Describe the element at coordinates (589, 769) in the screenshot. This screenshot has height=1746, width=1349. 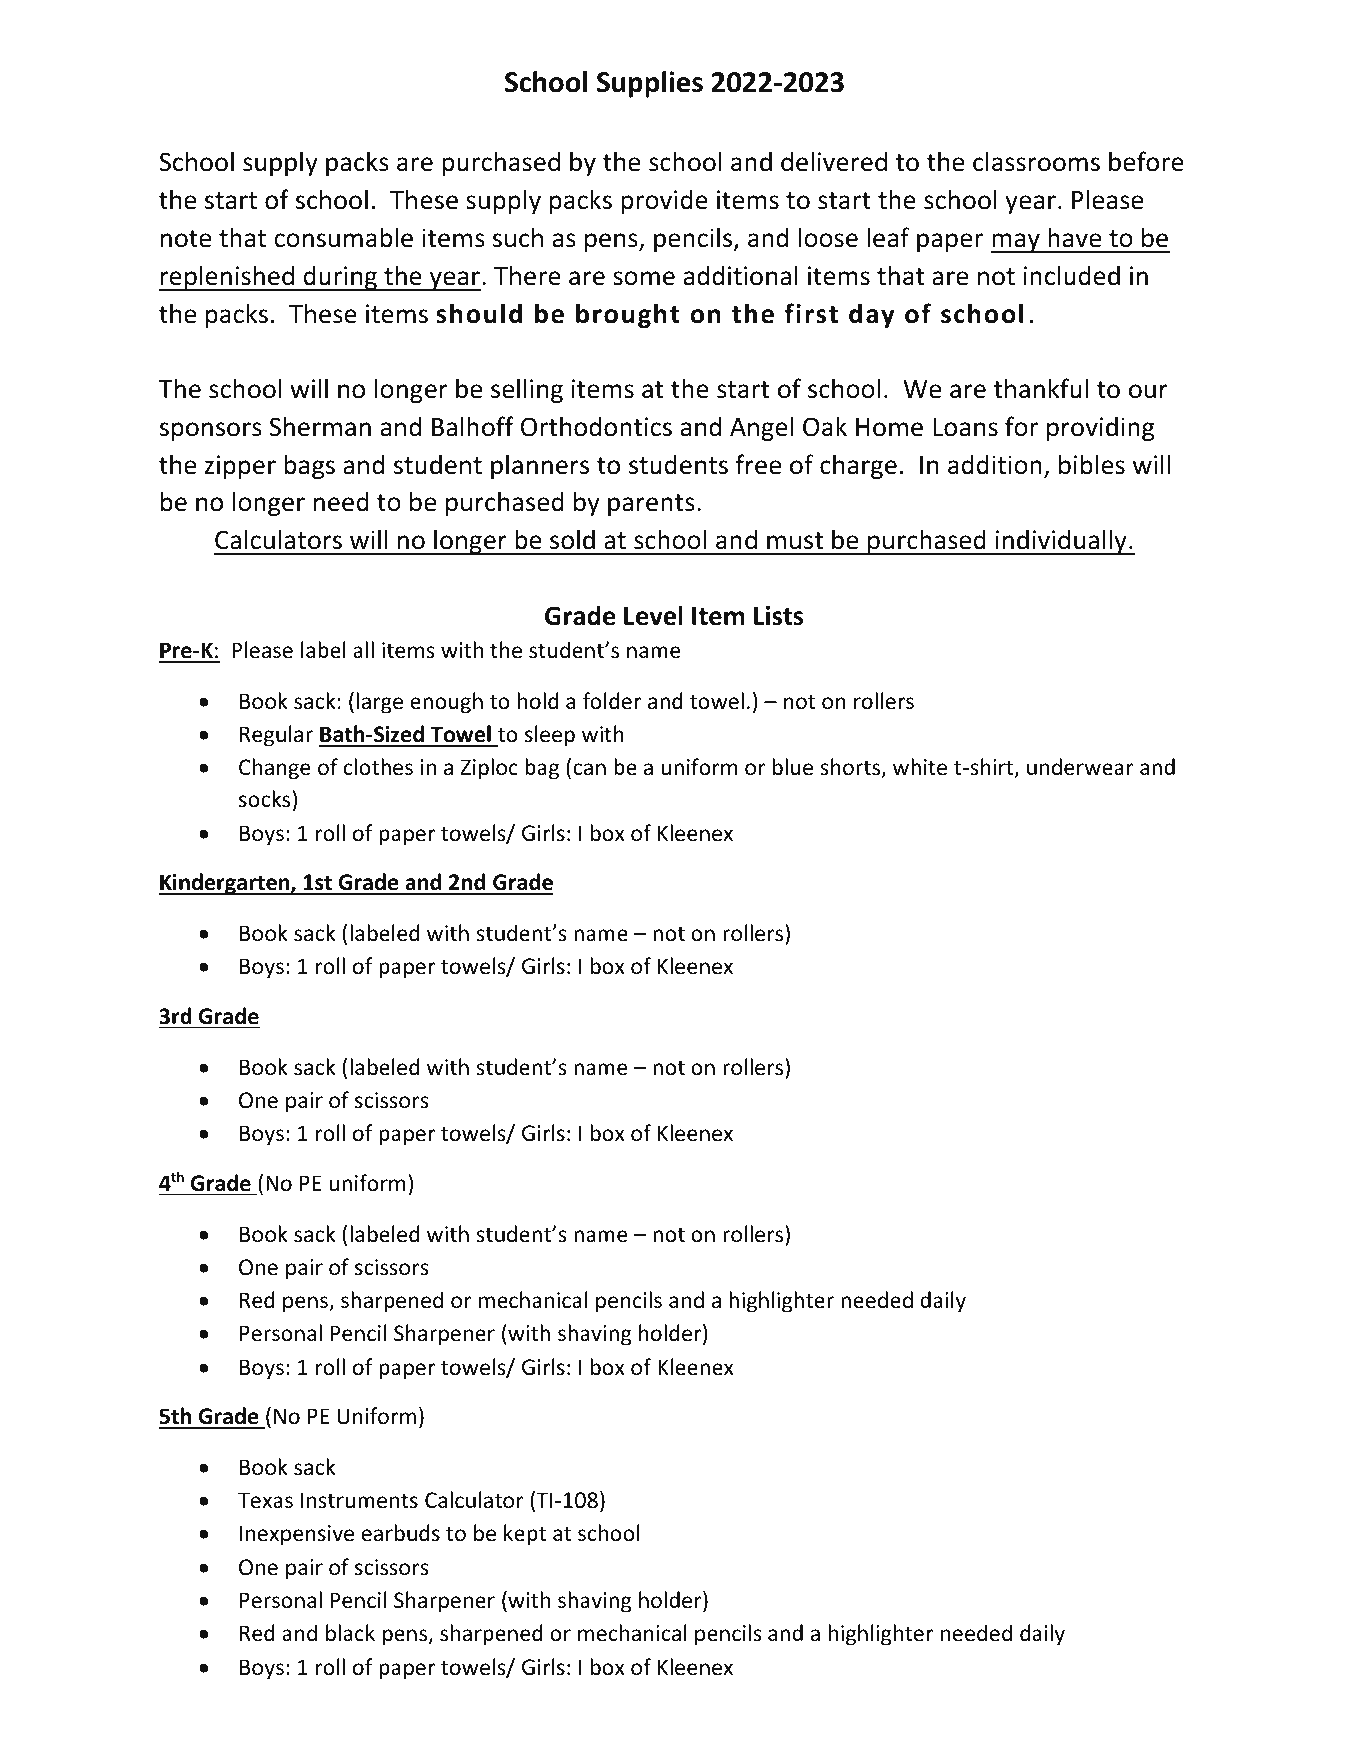
I see `can` at that location.
